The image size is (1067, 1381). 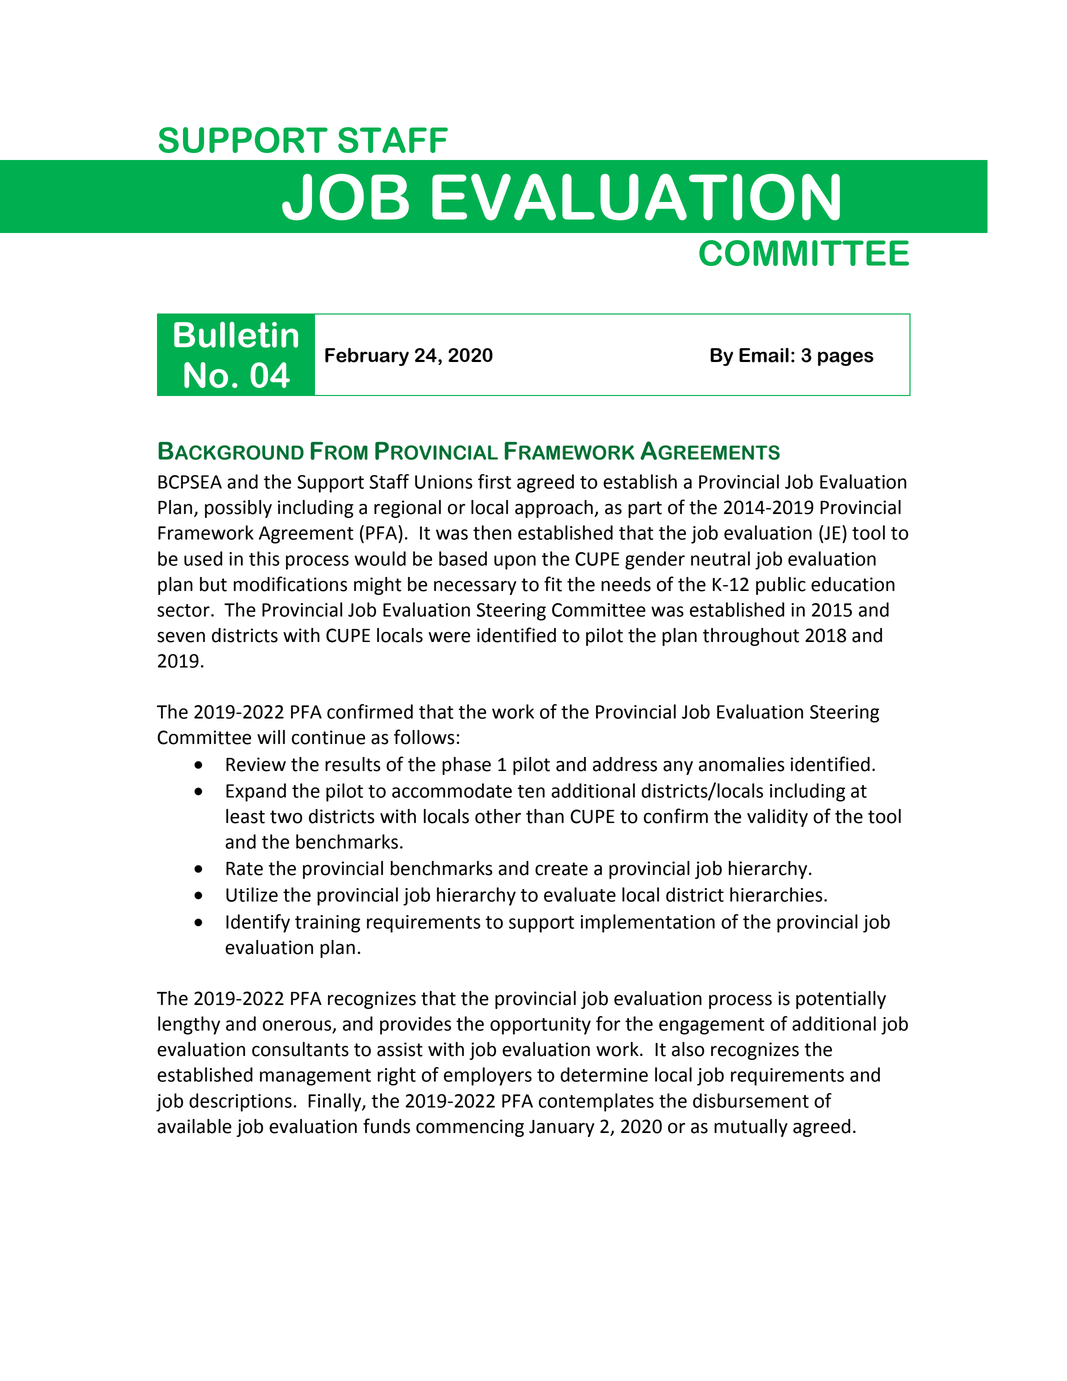 I want to click on evaluate, so click(x=580, y=894).
